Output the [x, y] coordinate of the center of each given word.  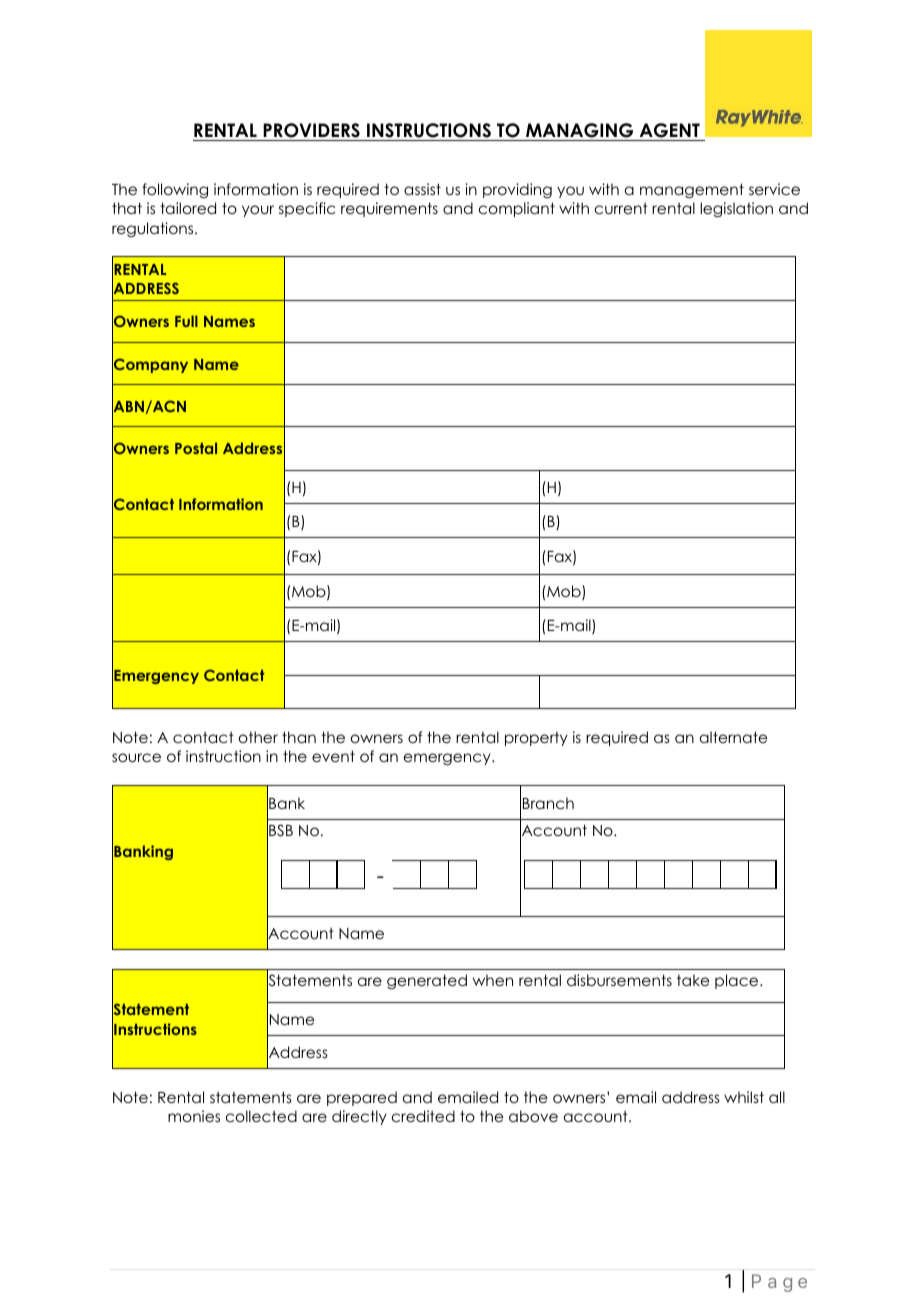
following [175, 190]
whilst [744, 1097]
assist [422, 189]
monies [194, 1116]
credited [423, 1116]
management [692, 191]
